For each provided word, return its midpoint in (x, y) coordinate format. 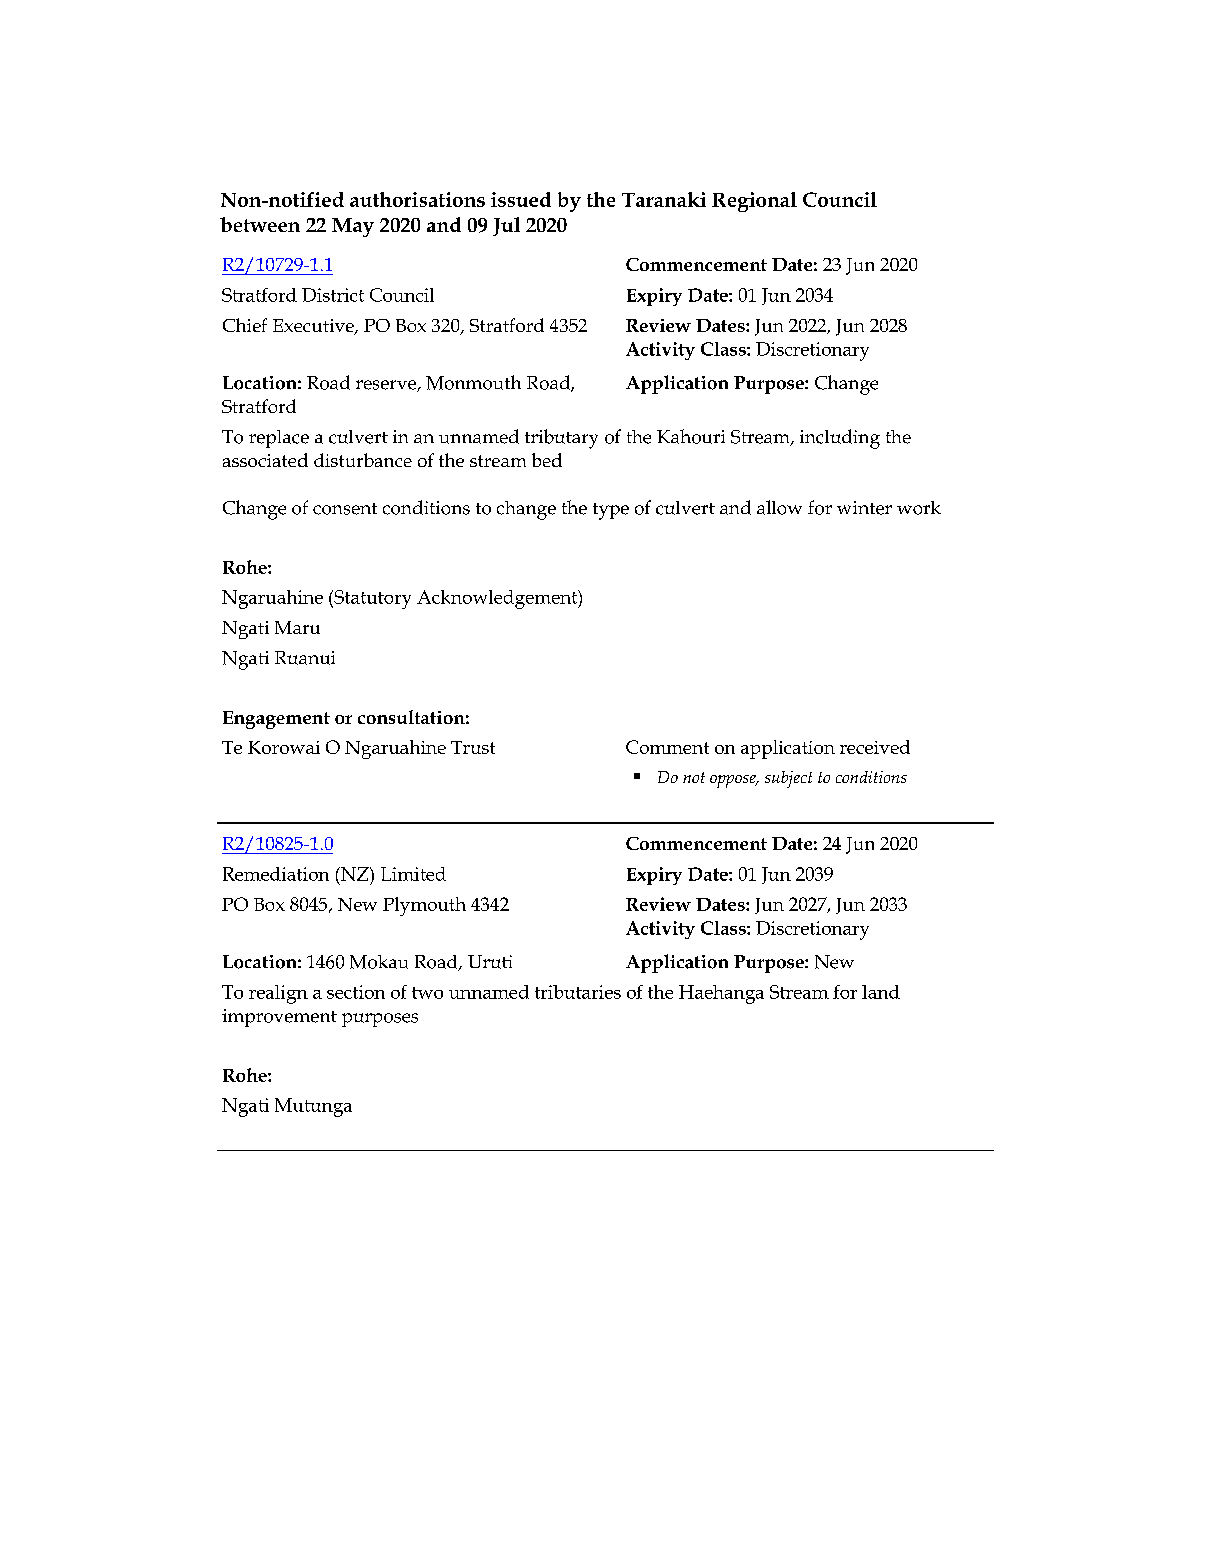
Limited (413, 874)
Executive (314, 327)
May (353, 227)
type (611, 511)
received (875, 747)
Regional (754, 202)
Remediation (276, 874)
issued (521, 199)
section (356, 992)
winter (864, 508)
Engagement (276, 720)
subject (788, 779)
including (840, 439)
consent (345, 509)
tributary (561, 439)
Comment (667, 747)
